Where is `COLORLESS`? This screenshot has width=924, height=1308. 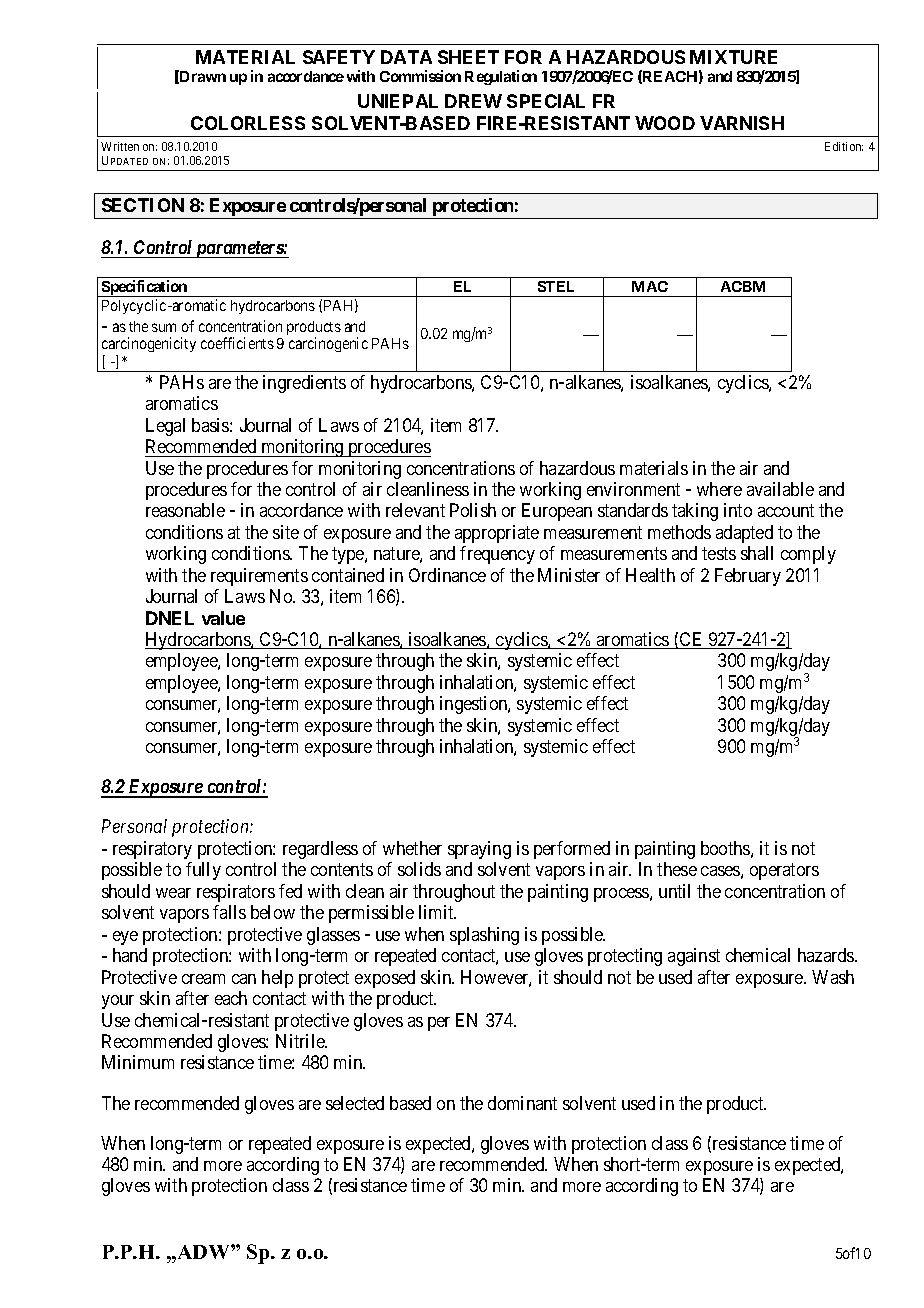 COLORLESS is located at coordinates (248, 123).
